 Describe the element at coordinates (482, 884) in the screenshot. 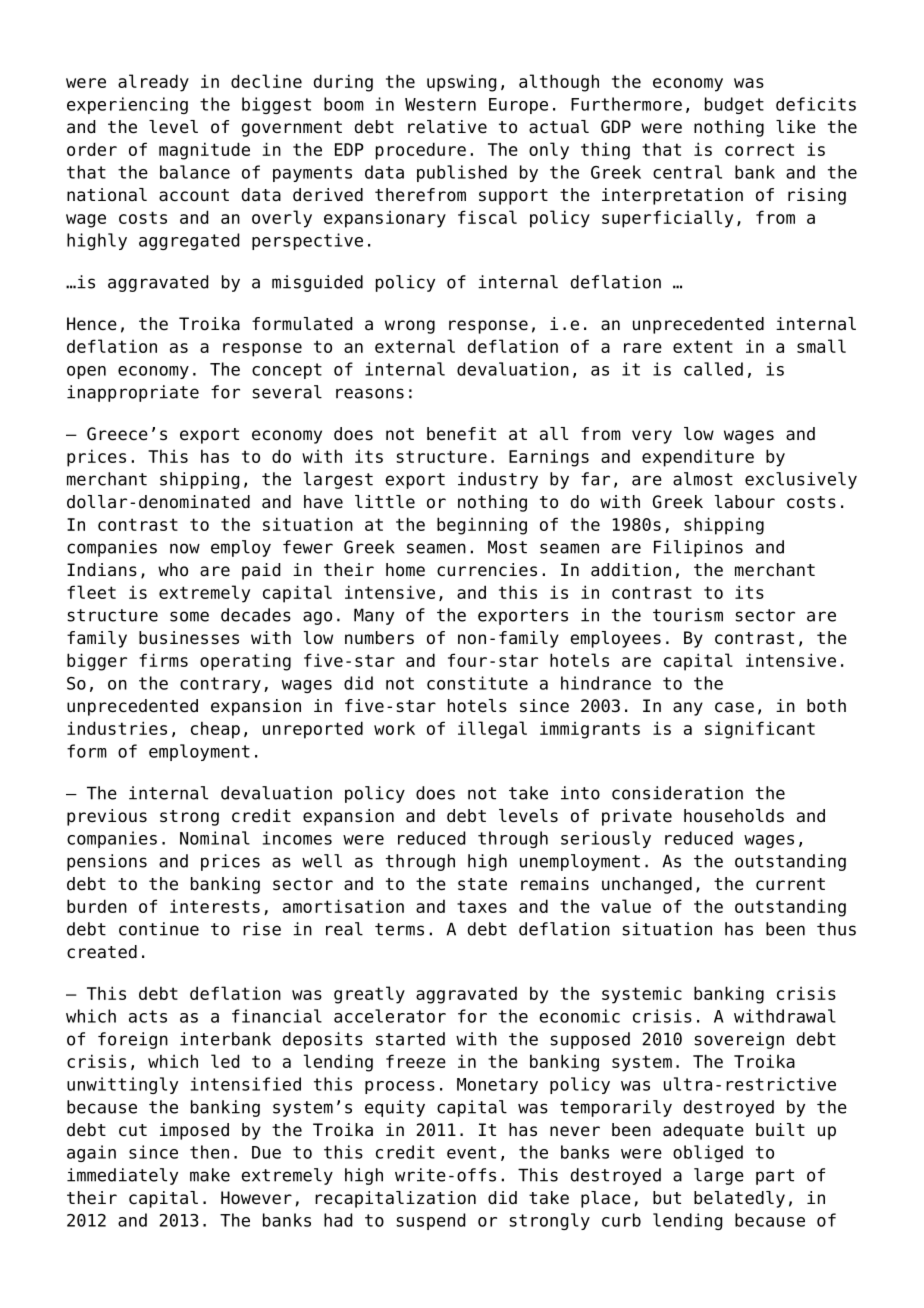

I see `state` at that location.
